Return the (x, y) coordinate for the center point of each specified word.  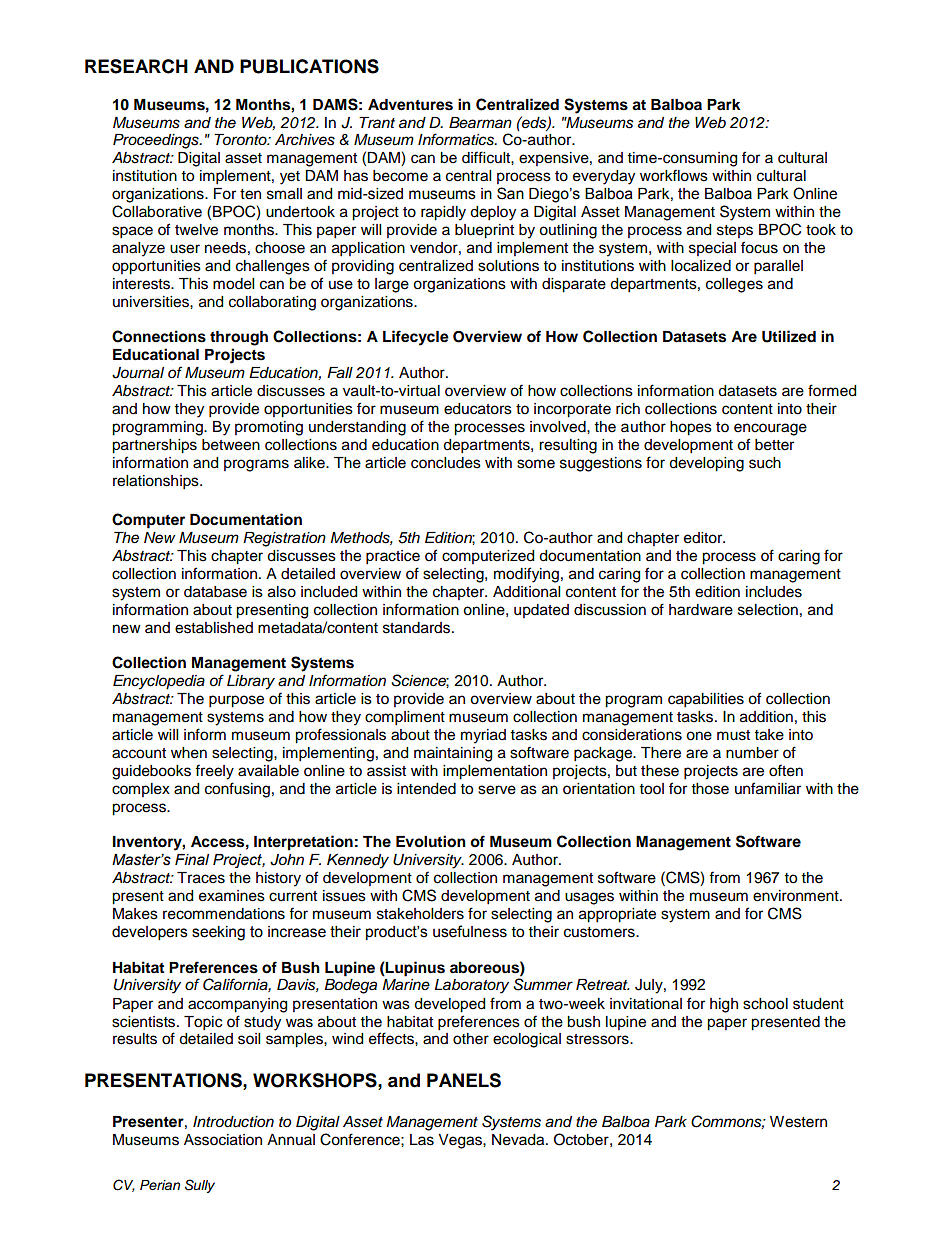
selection (768, 610)
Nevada (519, 1140)
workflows (674, 175)
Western (798, 1122)
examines (232, 896)
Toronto (241, 139)
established (214, 628)
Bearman (480, 123)
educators (478, 409)
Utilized (789, 336)
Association (223, 1140)
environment (797, 896)
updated (541, 611)
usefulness (470, 931)
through (239, 338)
